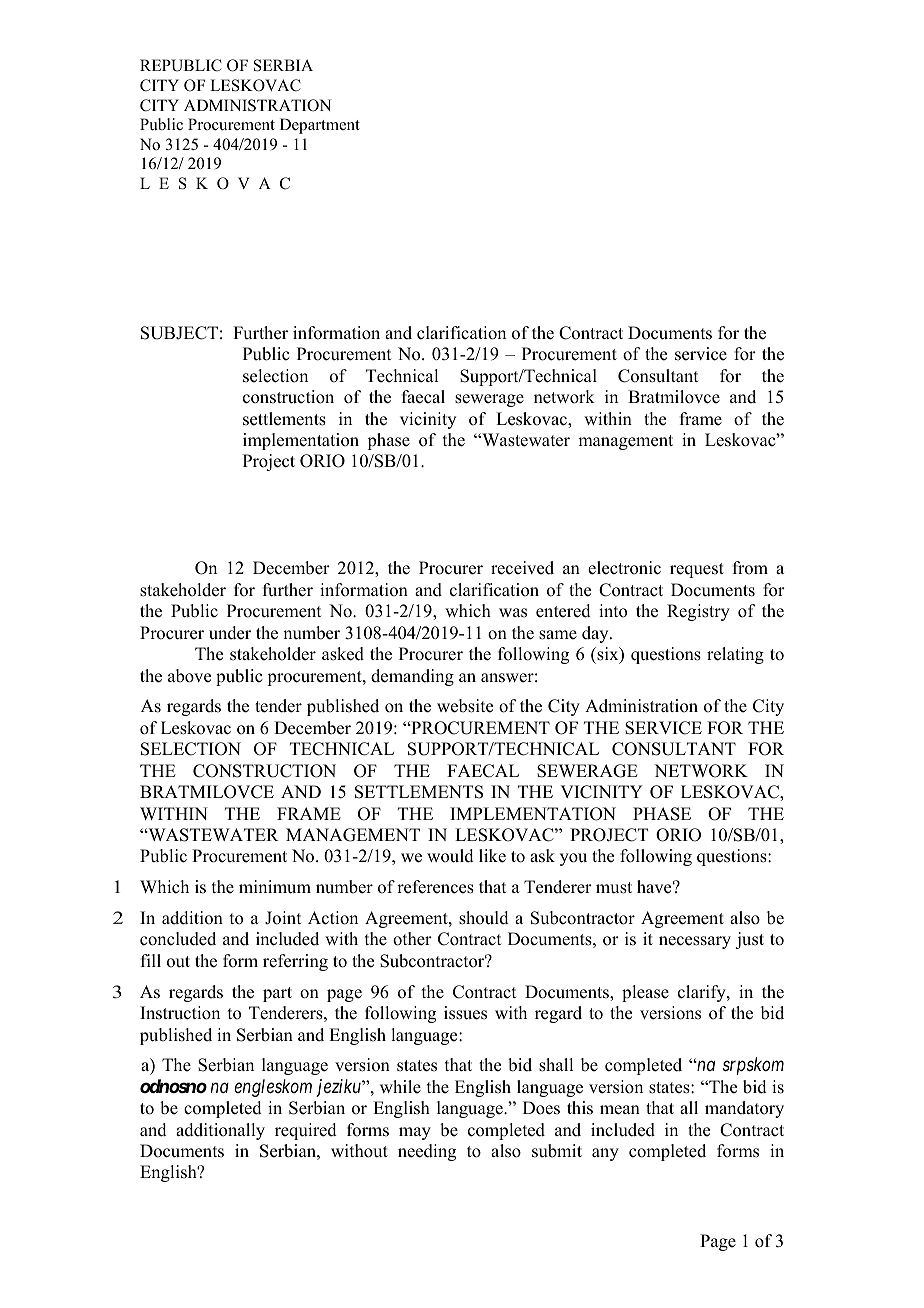 The height and width of the screenshot is (1308, 924). Describe the element at coordinates (697, 570) in the screenshot. I see `request` at that location.
